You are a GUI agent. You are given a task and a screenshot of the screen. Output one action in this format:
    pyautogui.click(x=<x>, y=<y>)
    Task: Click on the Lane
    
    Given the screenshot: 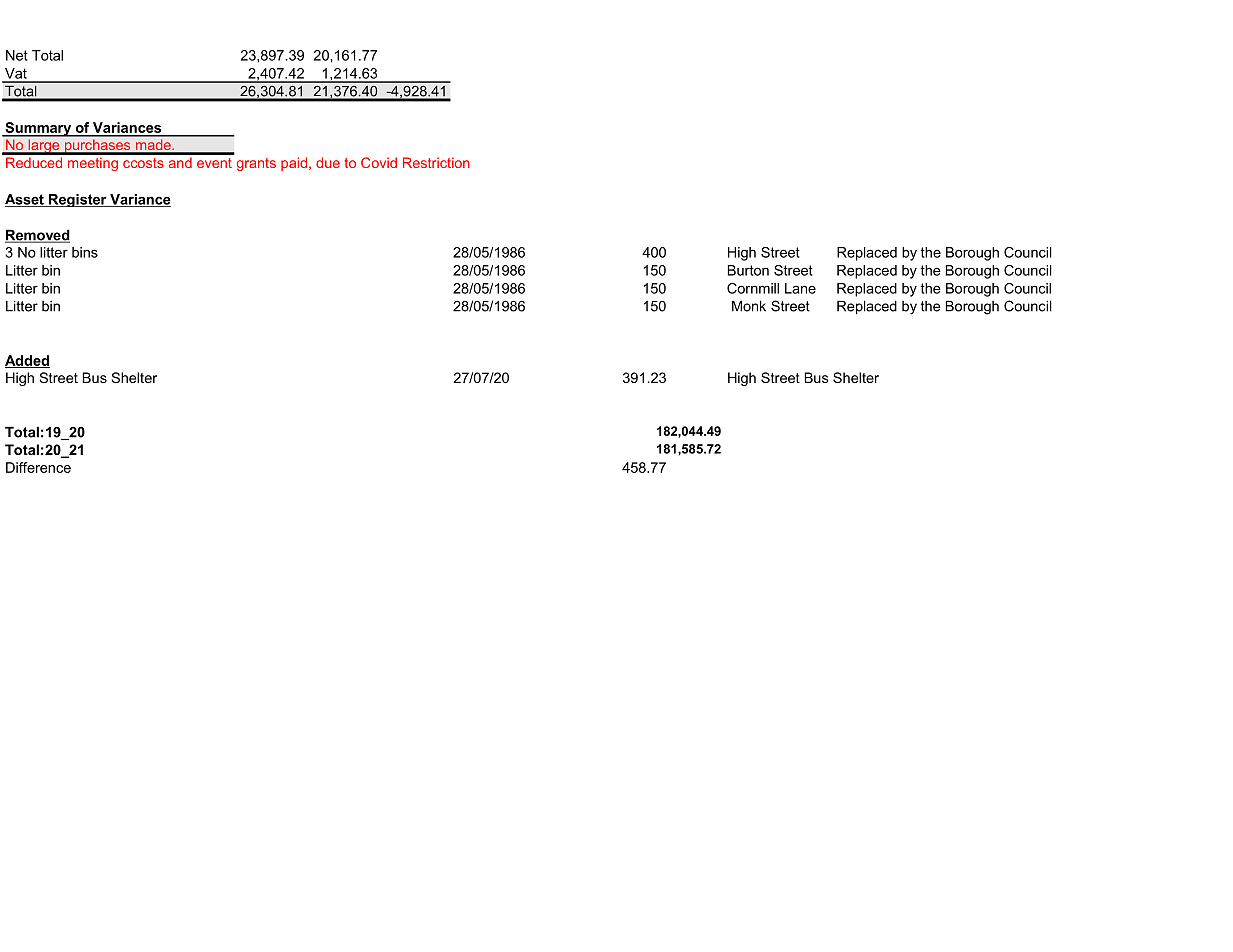 What is the action you would take?
    pyautogui.click(x=800, y=288)
